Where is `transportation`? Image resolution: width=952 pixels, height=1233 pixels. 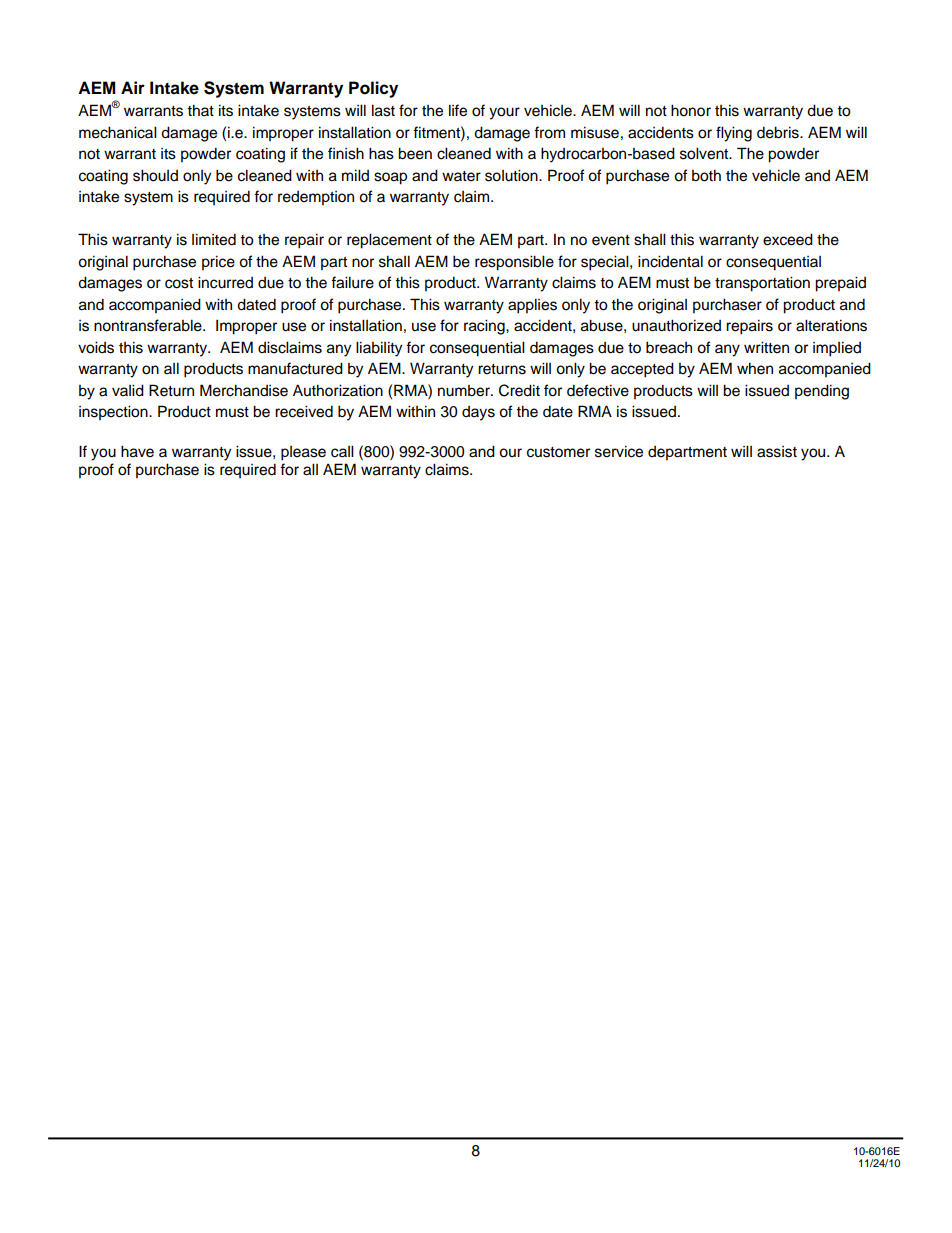
transportation is located at coordinates (762, 284).
